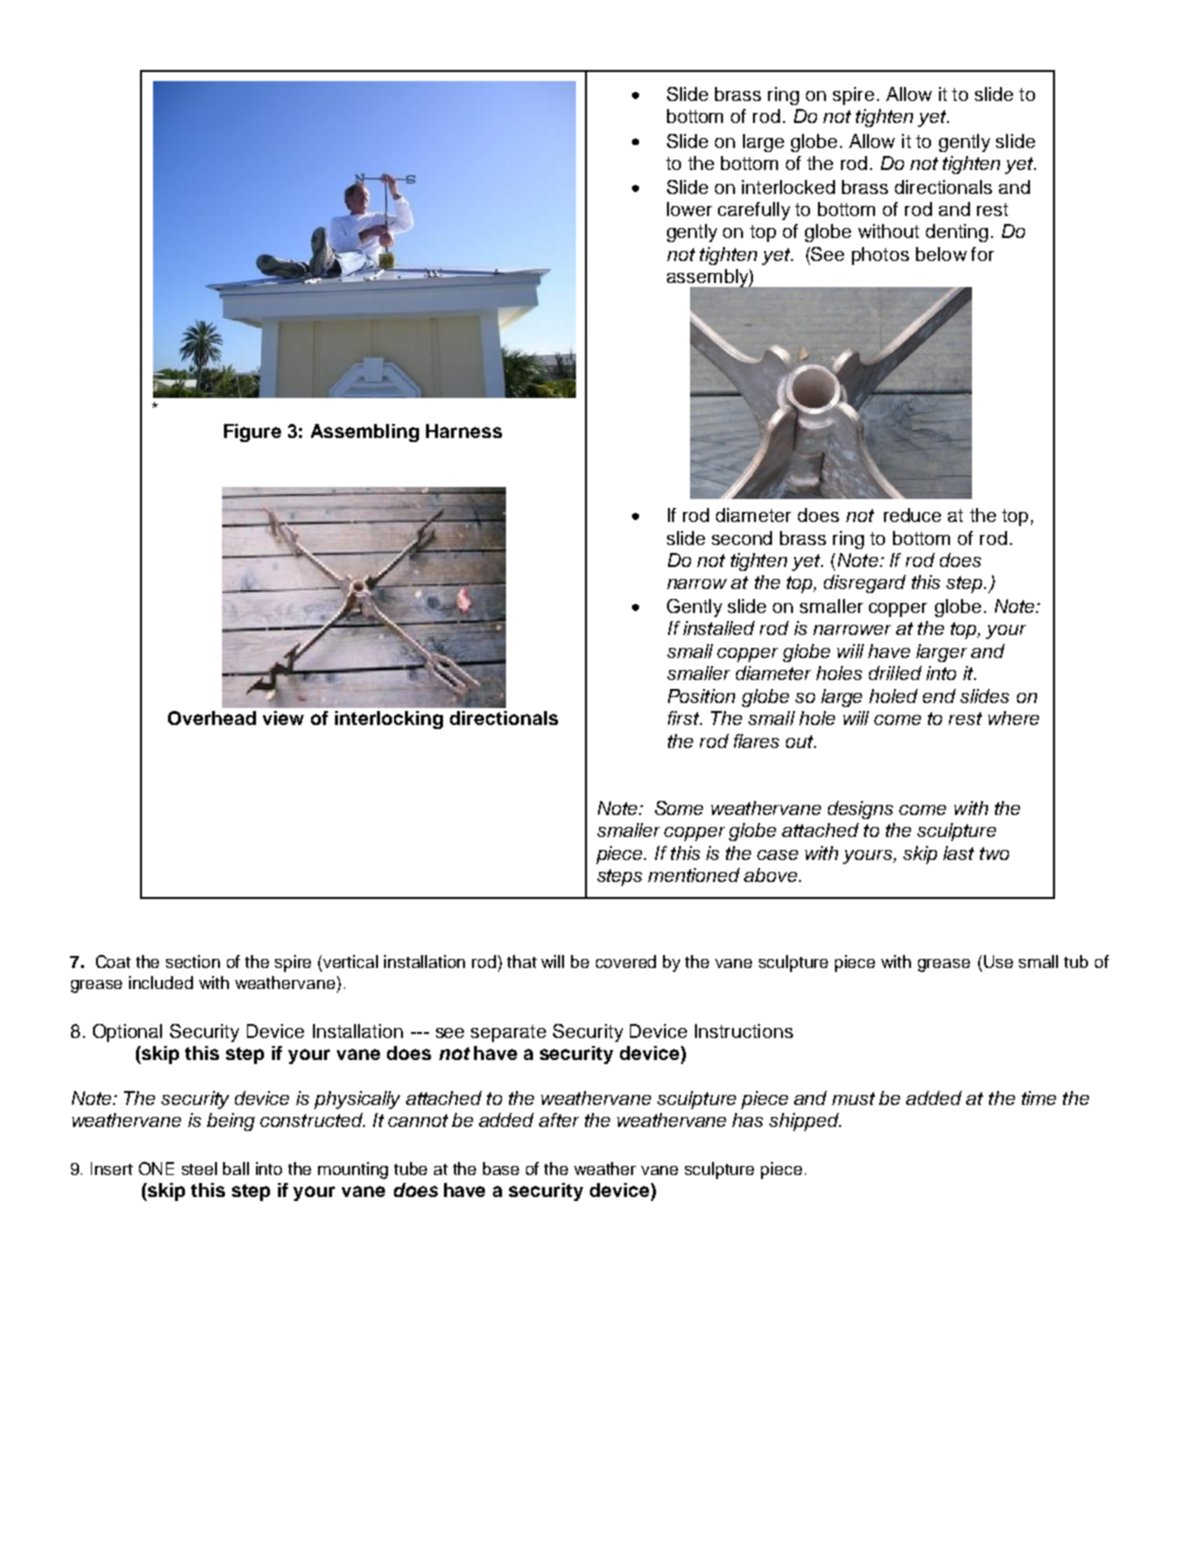  Describe the element at coordinates (957, 233) in the document. I see `denting` at that location.
